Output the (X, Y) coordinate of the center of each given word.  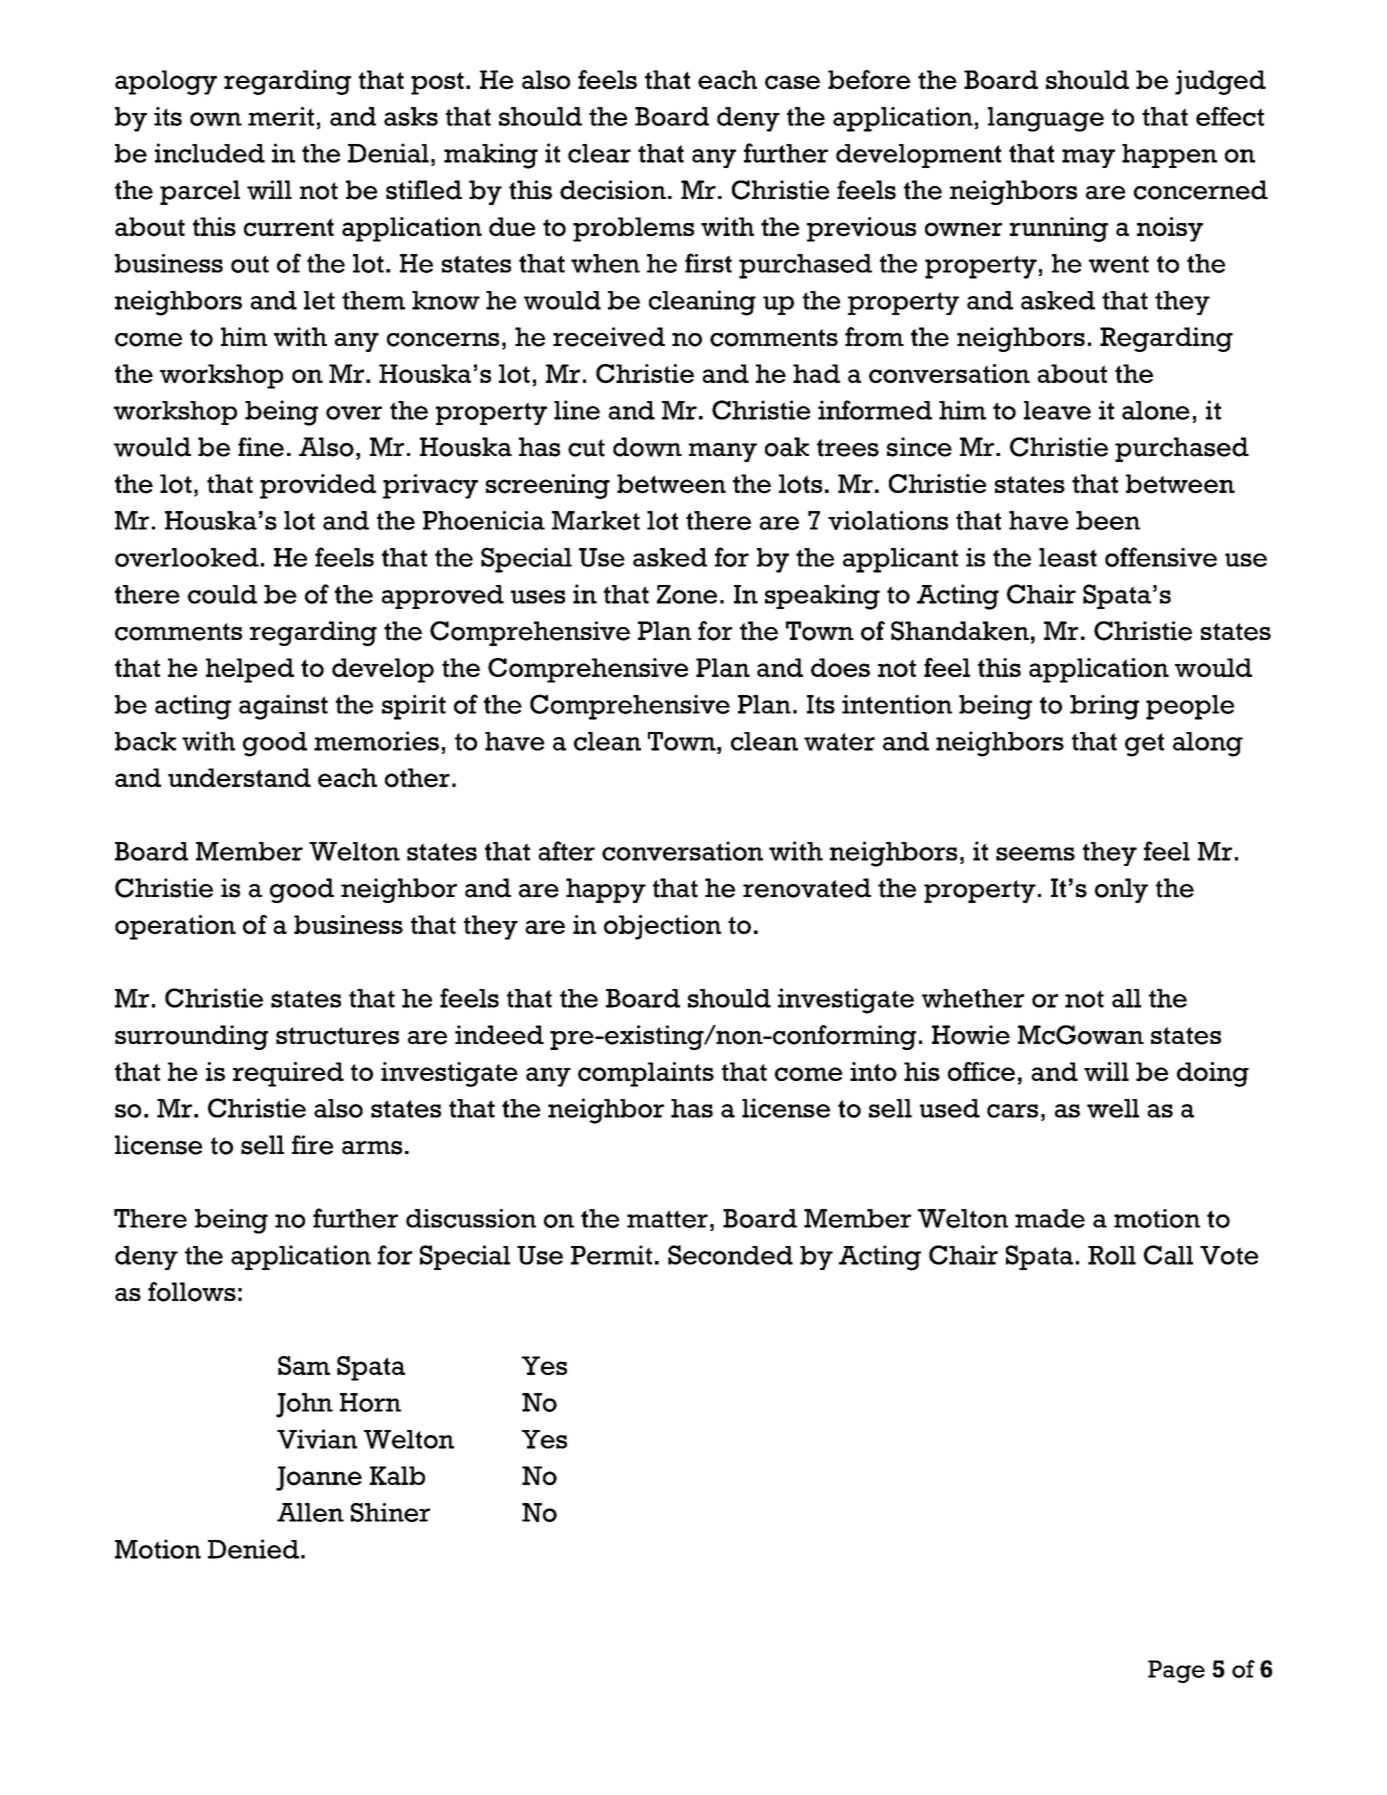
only (1121, 890)
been (1108, 520)
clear (599, 153)
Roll (1112, 1255)
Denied (253, 1549)
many (723, 452)
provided (318, 486)
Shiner (390, 1512)
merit (281, 116)
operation (175, 927)
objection (662, 927)
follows (192, 1292)
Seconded (730, 1255)
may (1088, 158)
